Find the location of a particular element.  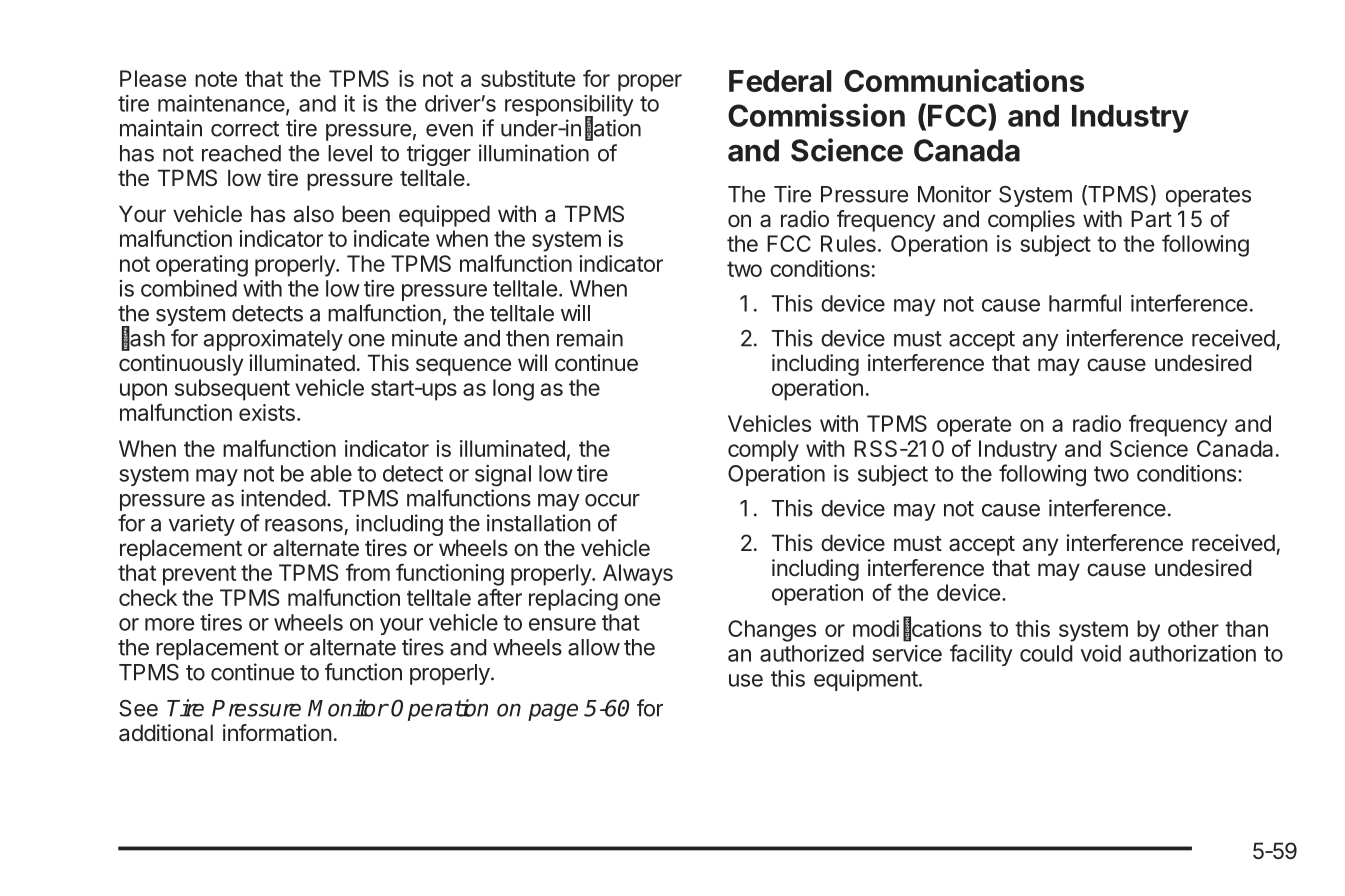

information is located at coordinates (277, 733).
